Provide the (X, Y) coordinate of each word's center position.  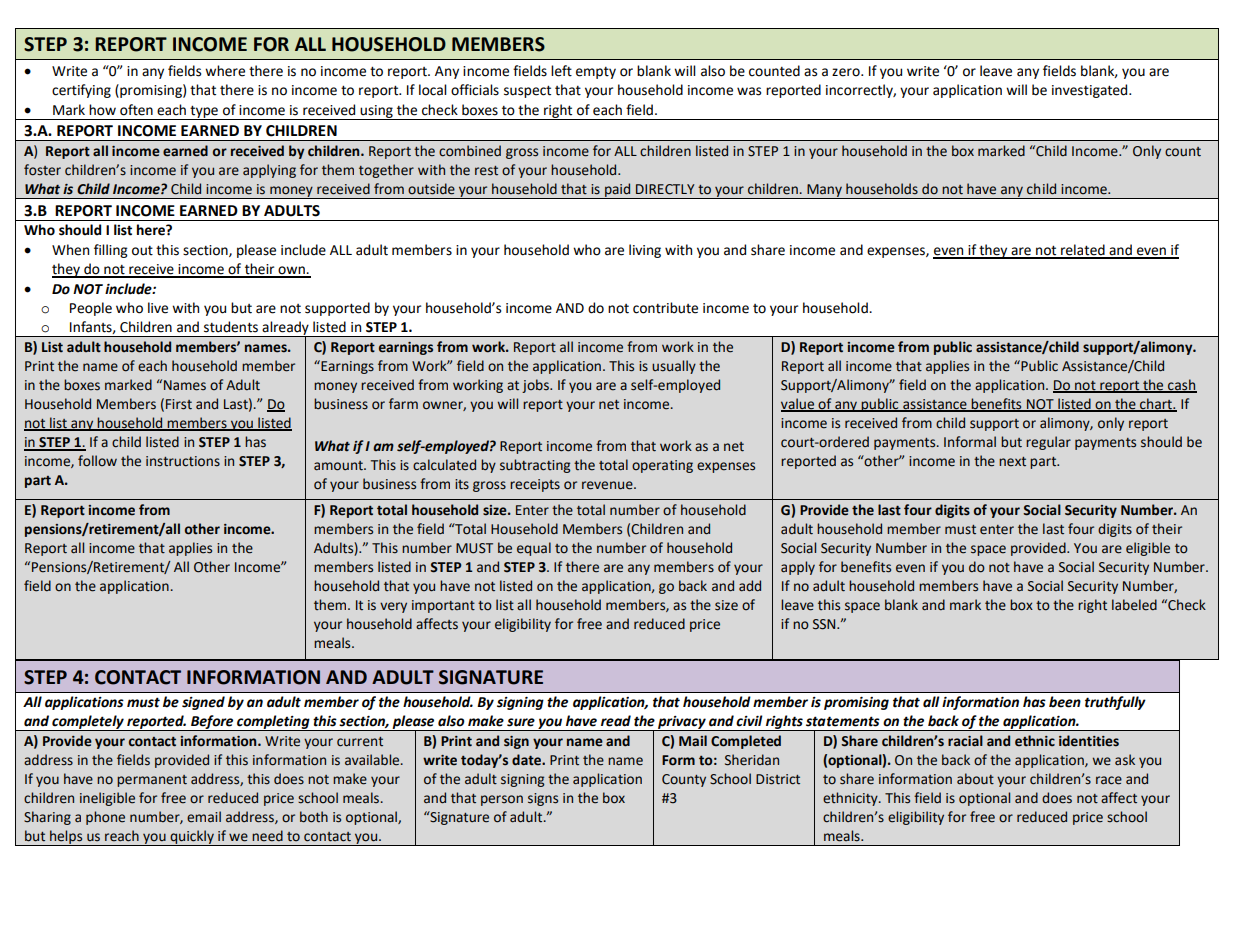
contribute (665, 308)
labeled (1134, 605)
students (231, 327)
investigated (1091, 91)
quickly (192, 838)
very (393, 607)
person (502, 800)
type (204, 112)
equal (534, 549)
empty (596, 73)
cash (1181, 385)
